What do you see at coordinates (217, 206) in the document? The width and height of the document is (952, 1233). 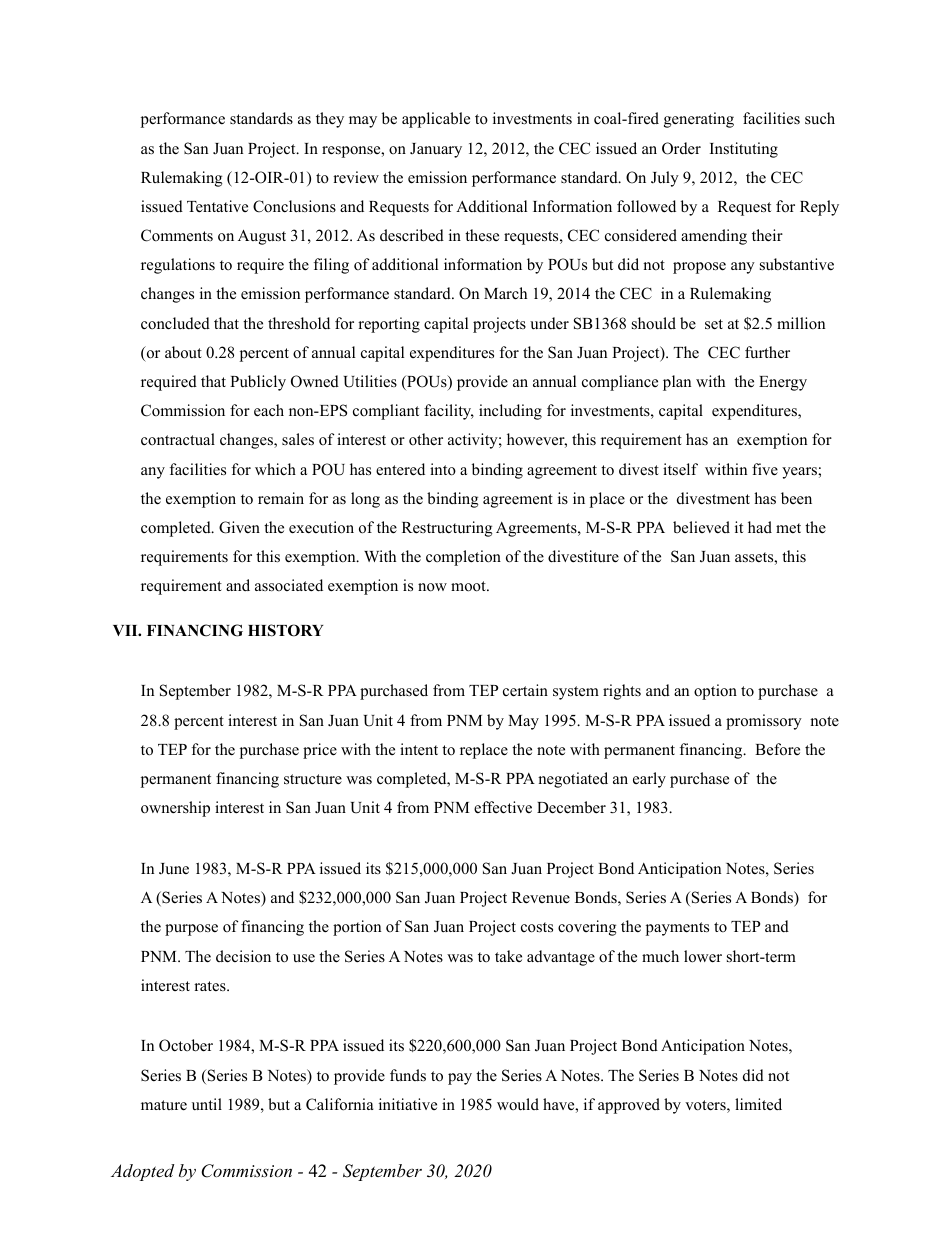 I see `Tentative` at bounding box center [217, 206].
